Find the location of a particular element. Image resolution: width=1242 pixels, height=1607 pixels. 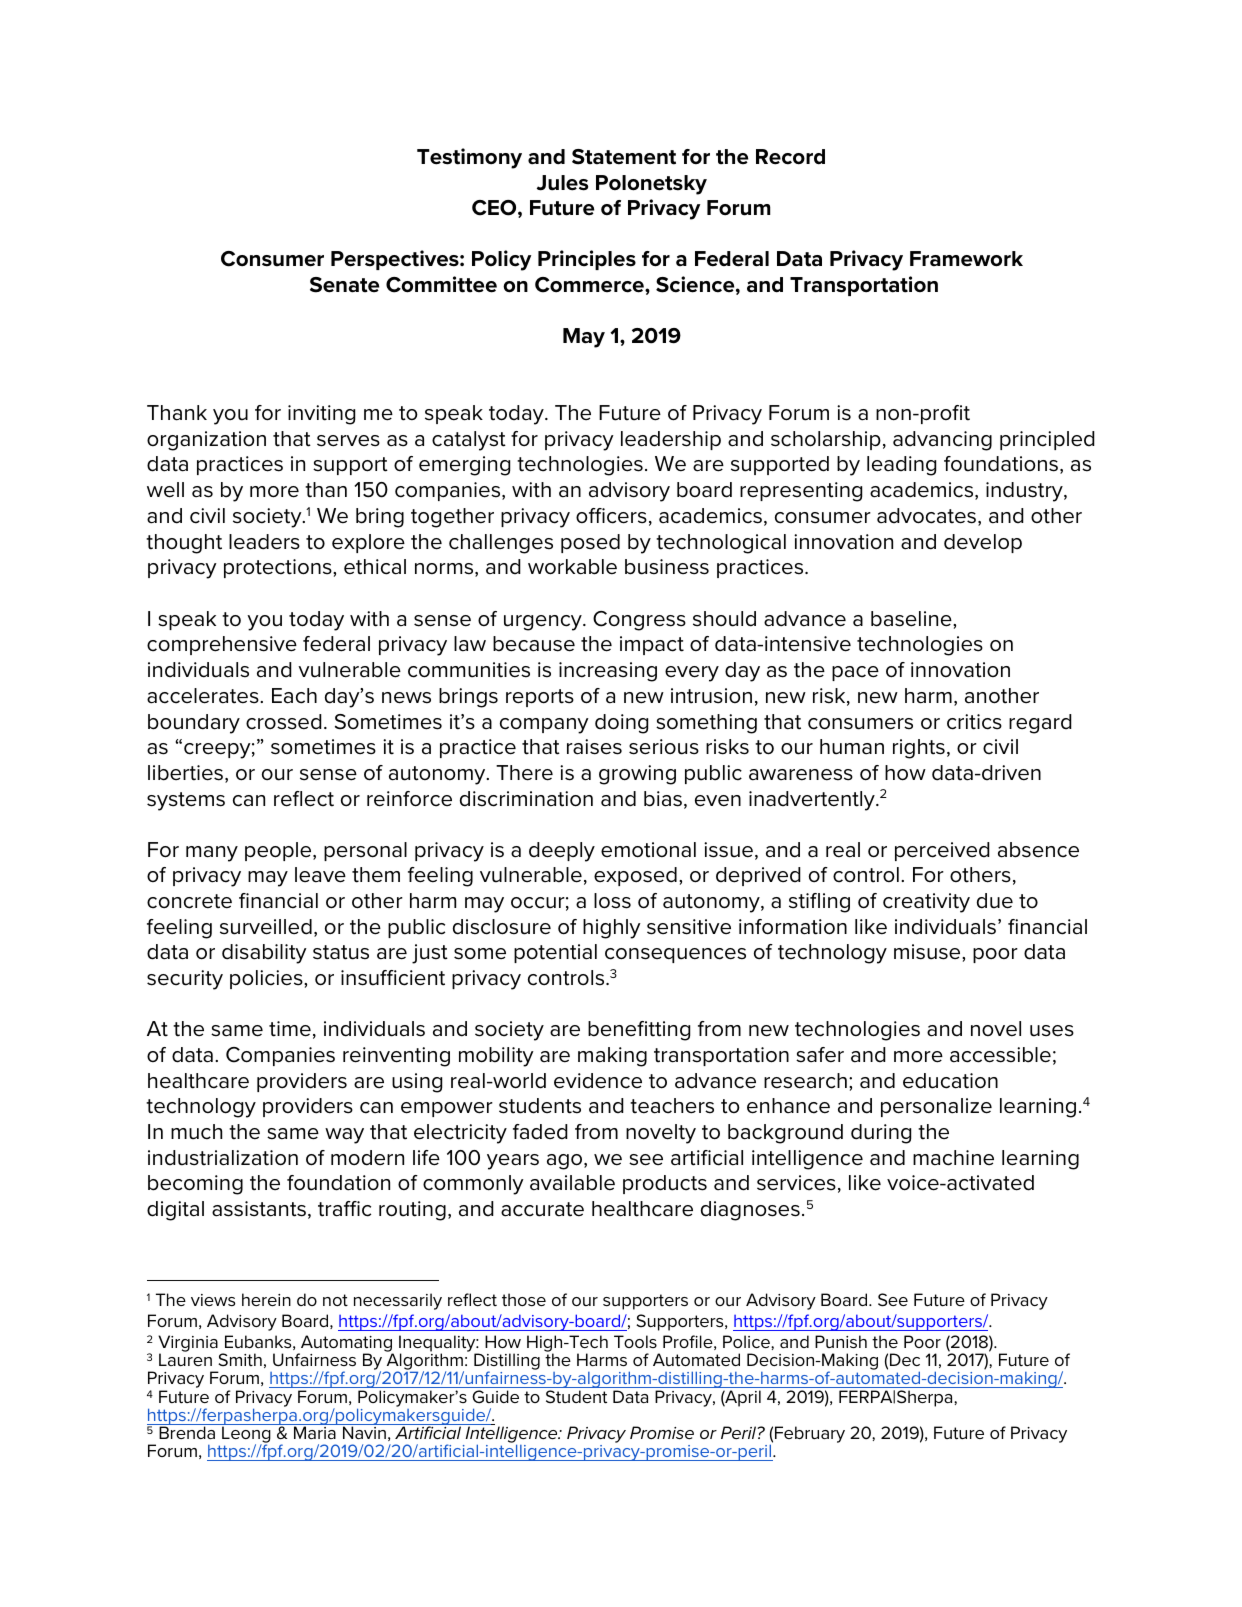

Tools is located at coordinates (635, 1341).
